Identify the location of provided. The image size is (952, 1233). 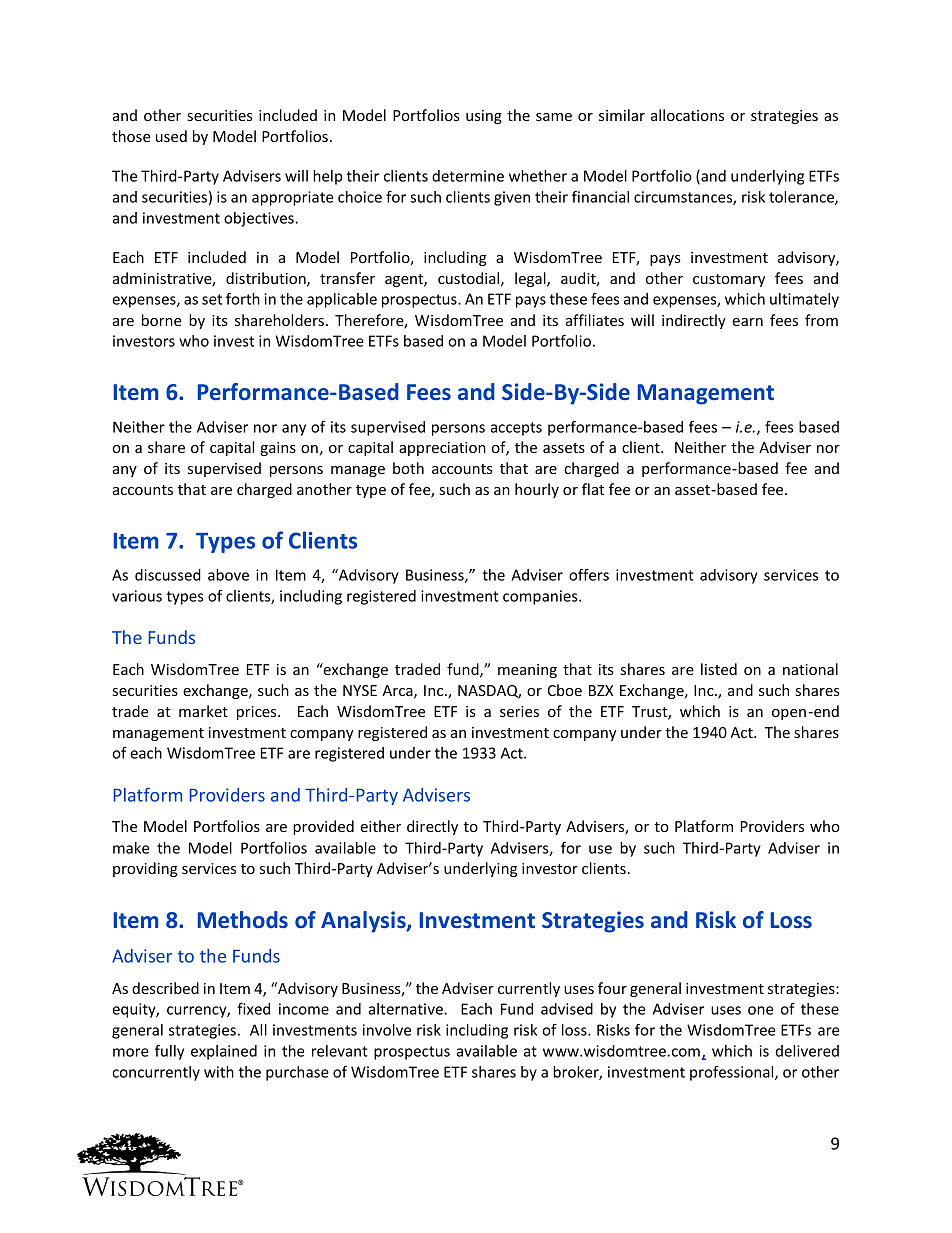
(323, 827).
